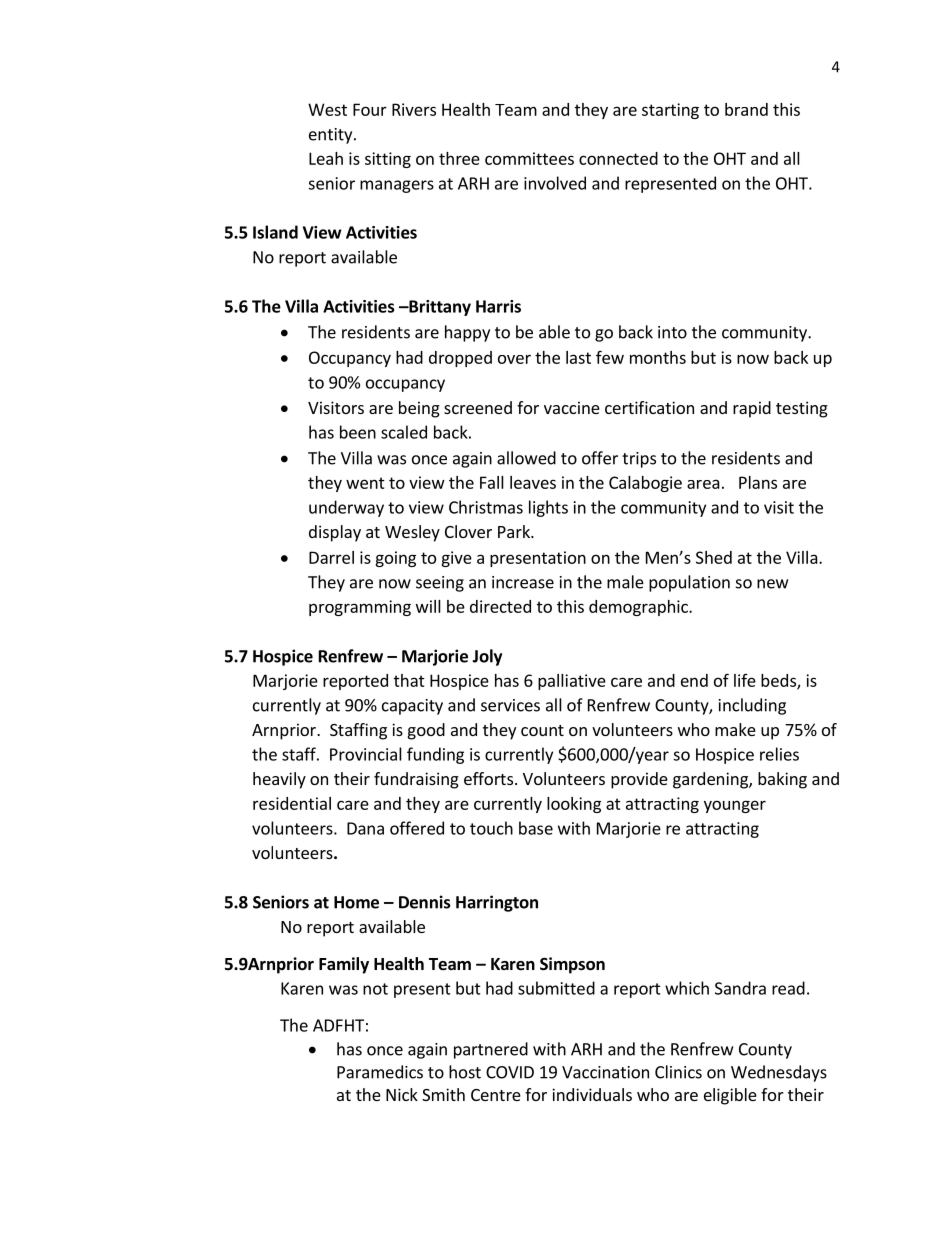 This page has width=952, height=1233. What do you see at coordinates (772, 584) in the page?
I see `new` at bounding box center [772, 584].
